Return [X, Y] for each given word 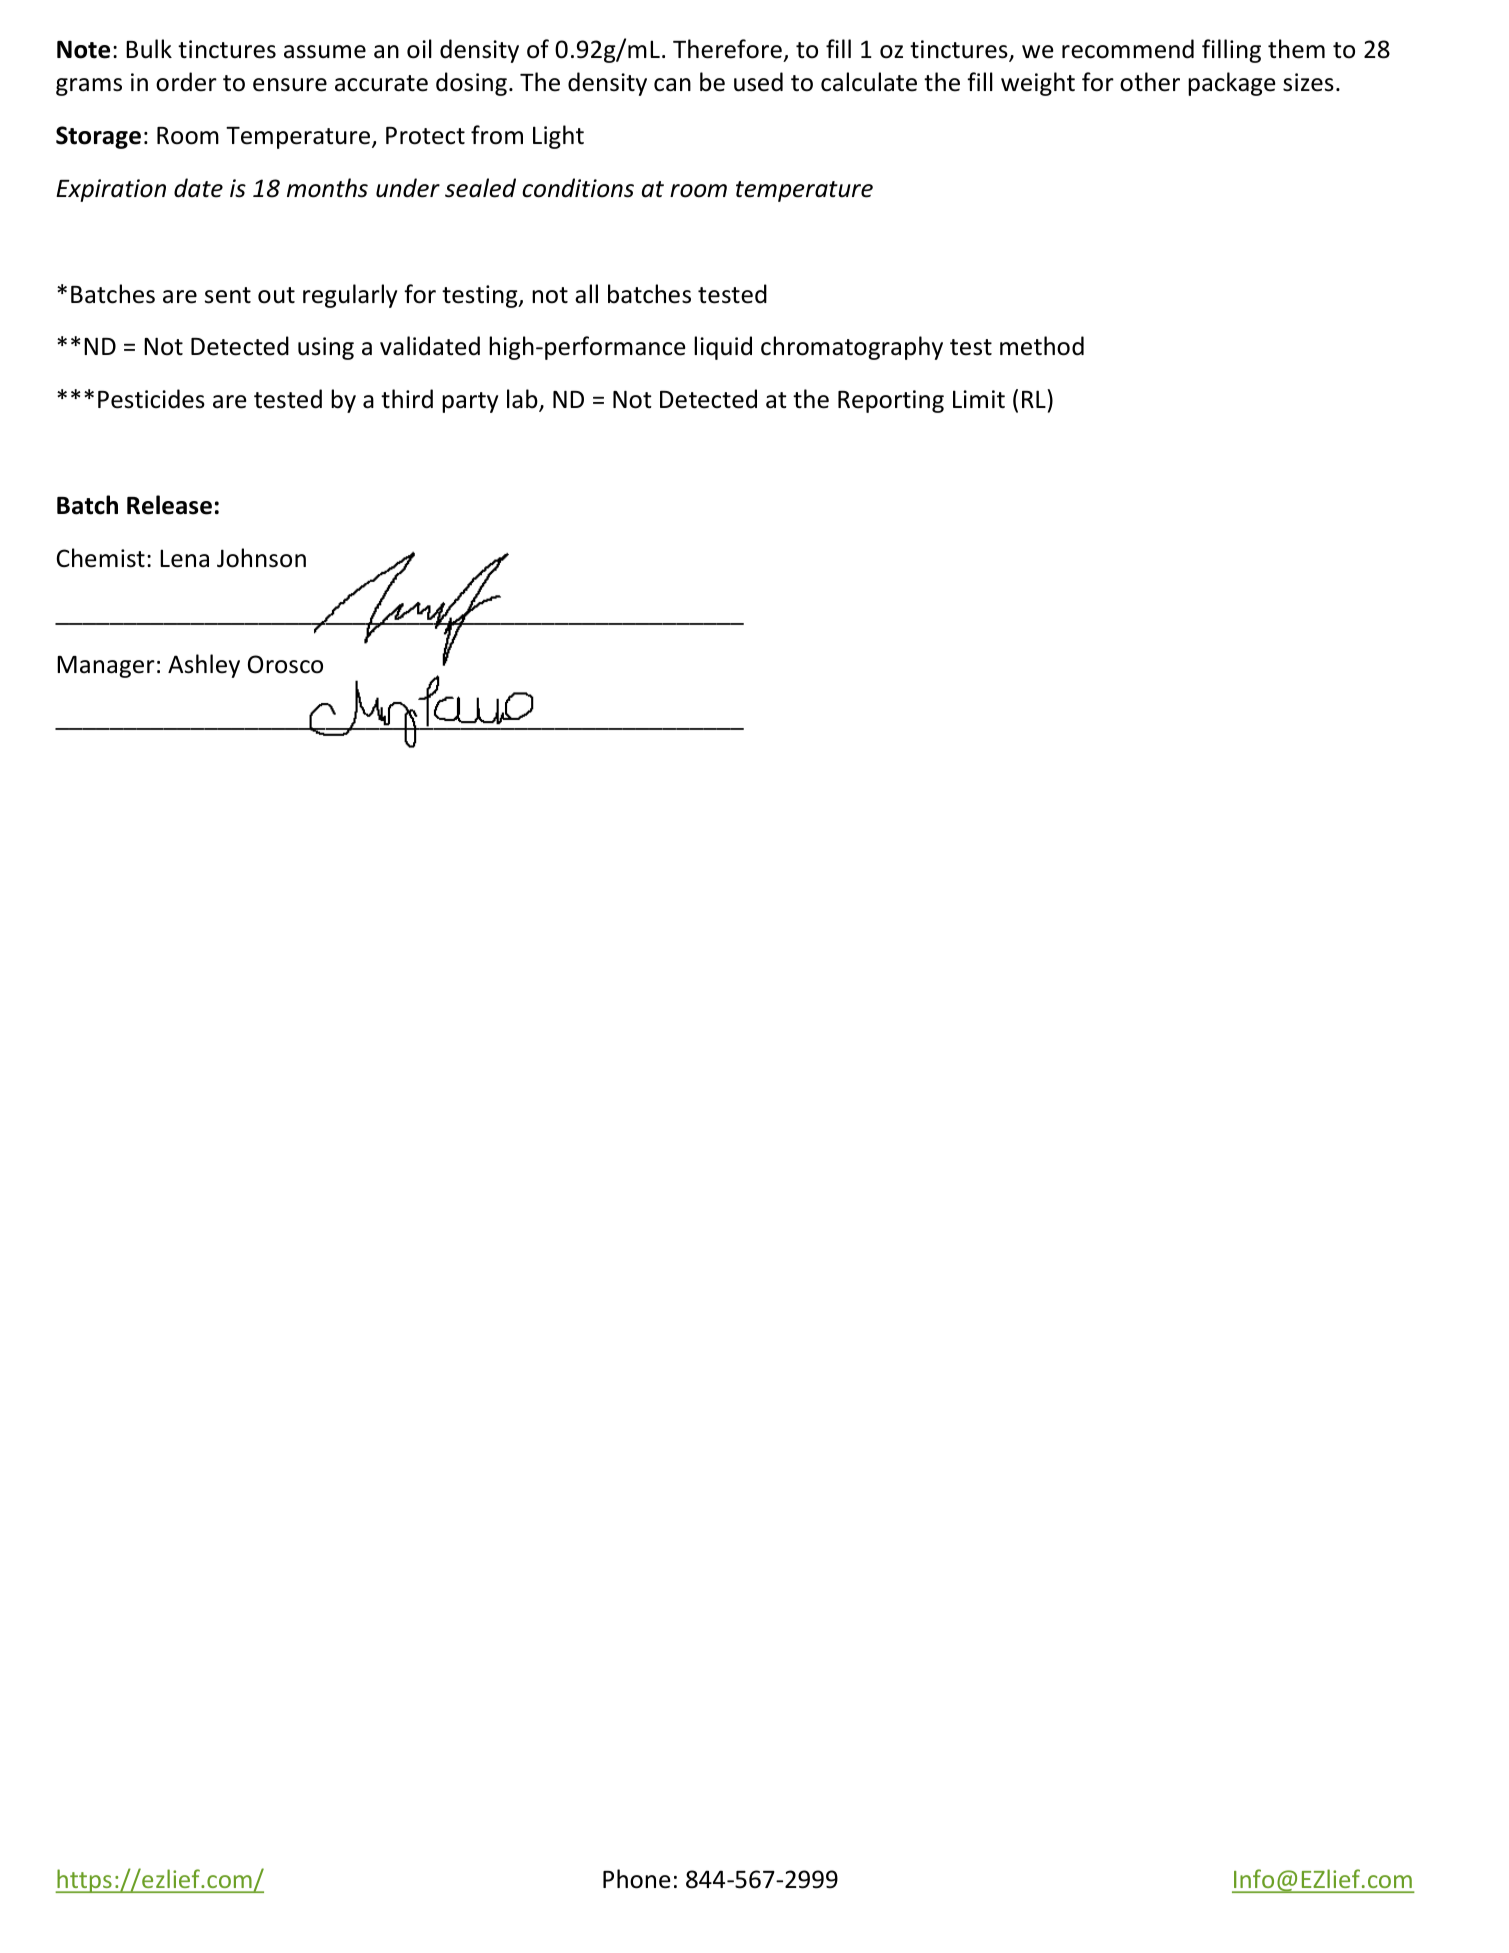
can [672, 85]
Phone [637, 1879]
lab [523, 400]
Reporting [891, 401]
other [1150, 82]
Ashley [204, 666]
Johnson [261, 558]
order [186, 82]
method [1042, 346]
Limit [979, 399]
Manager [106, 667]
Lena [184, 558]
